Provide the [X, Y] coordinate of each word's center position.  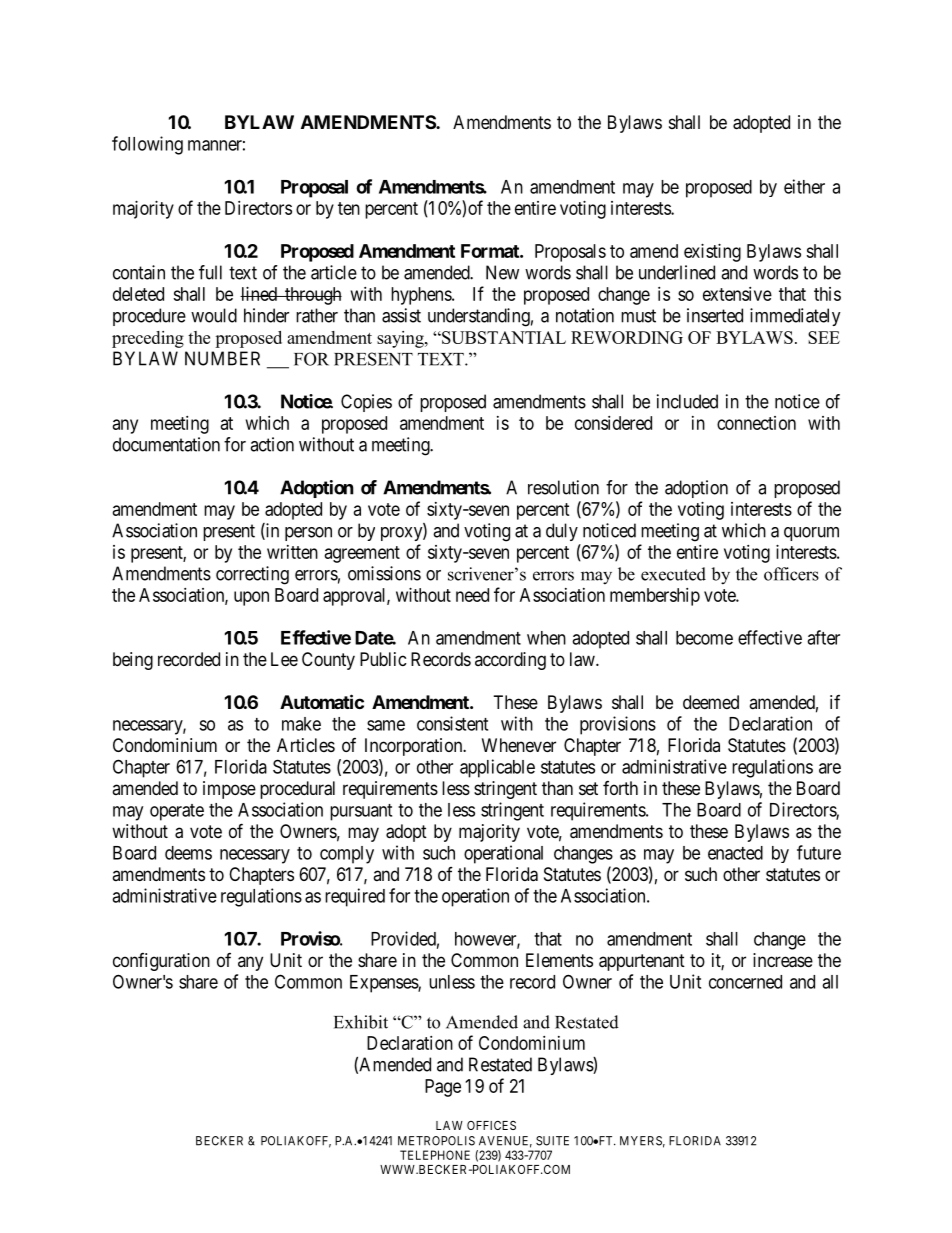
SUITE [552, 1141]
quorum [811, 534]
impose [229, 790]
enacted [735, 853]
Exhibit [361, 1022]
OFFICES [491, 1125]
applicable [497, 768]
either [804, 186]
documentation [166, 444]
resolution [563, 487]
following [147, 145]
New [502, 272]
